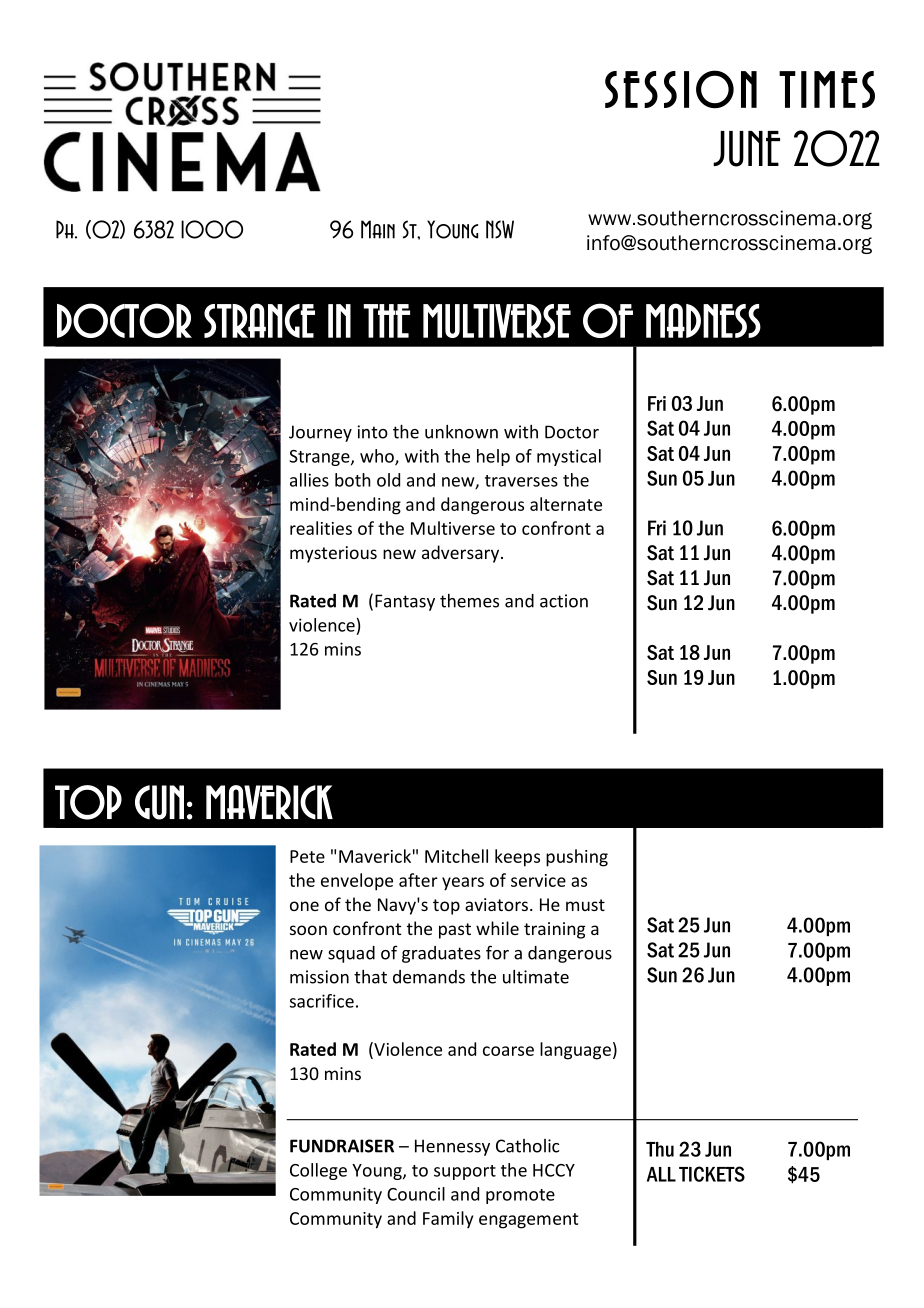  What do you see at coordinates (500, 229) in the screenshot?
I see `NSW` at bounding box center [500, 229].
